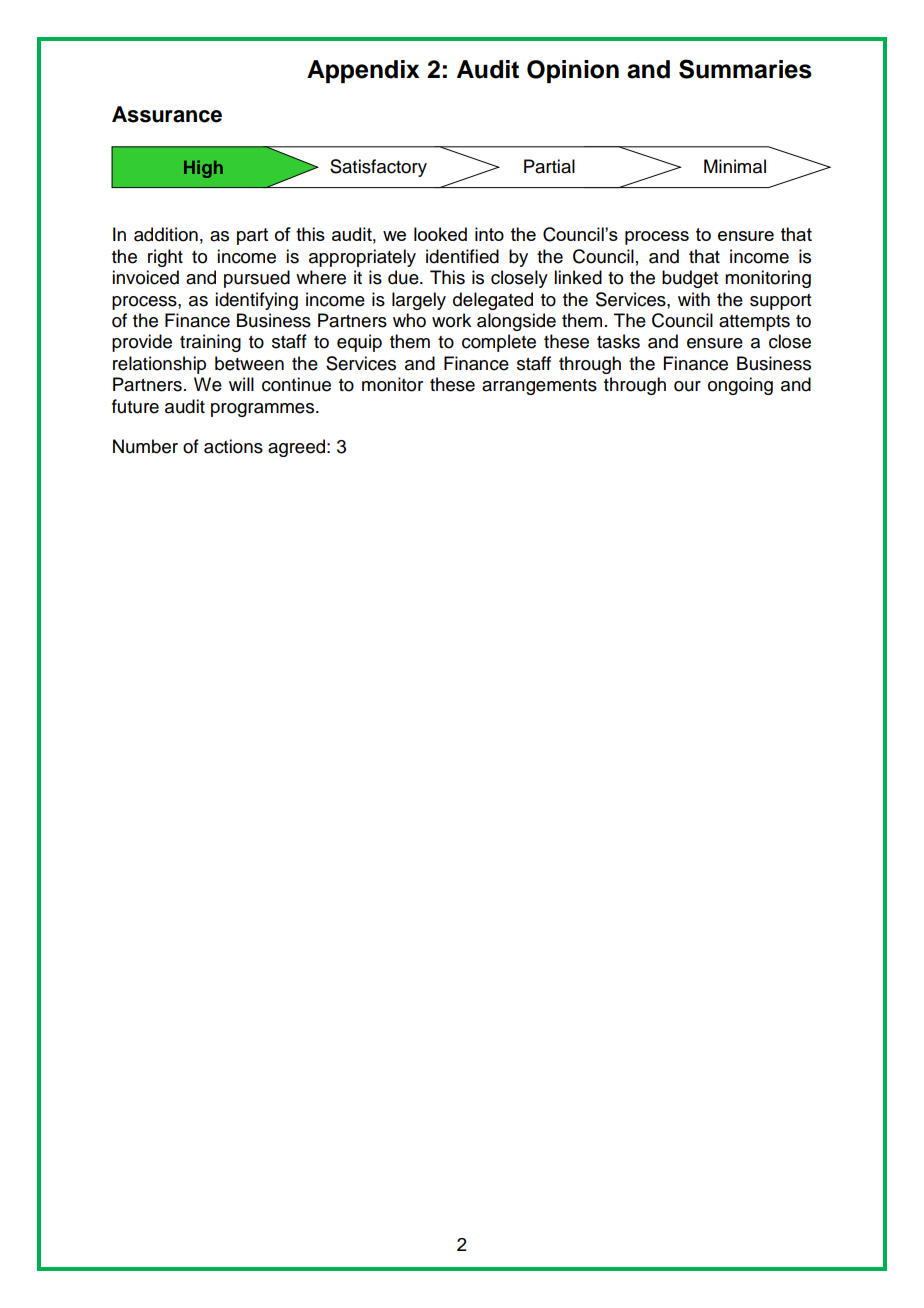 The width and height of the page is (924, 1308). I want to click on Minimal, so click(735, 166).
